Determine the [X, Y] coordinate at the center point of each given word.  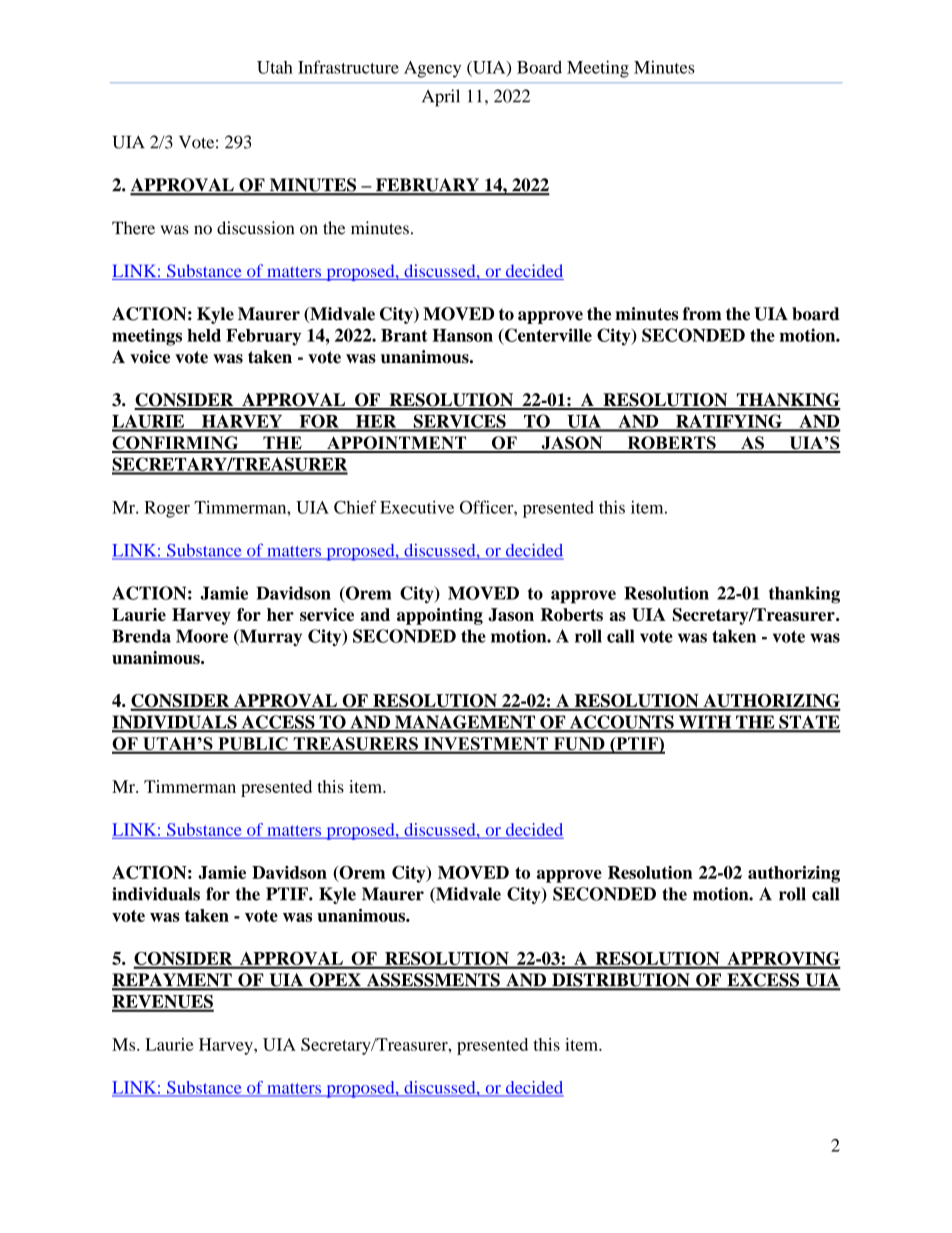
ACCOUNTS [622, 723]
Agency [432, 69]
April [441, 98]
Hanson [462, 335]
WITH [705, 723]
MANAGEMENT [465, 723]
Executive [417, 507]
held [204, 335]
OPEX [335, 981]
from [702, 314]
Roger [167, 509]
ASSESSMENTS [433, 981]
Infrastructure [348, 67]
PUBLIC [253, 745]
